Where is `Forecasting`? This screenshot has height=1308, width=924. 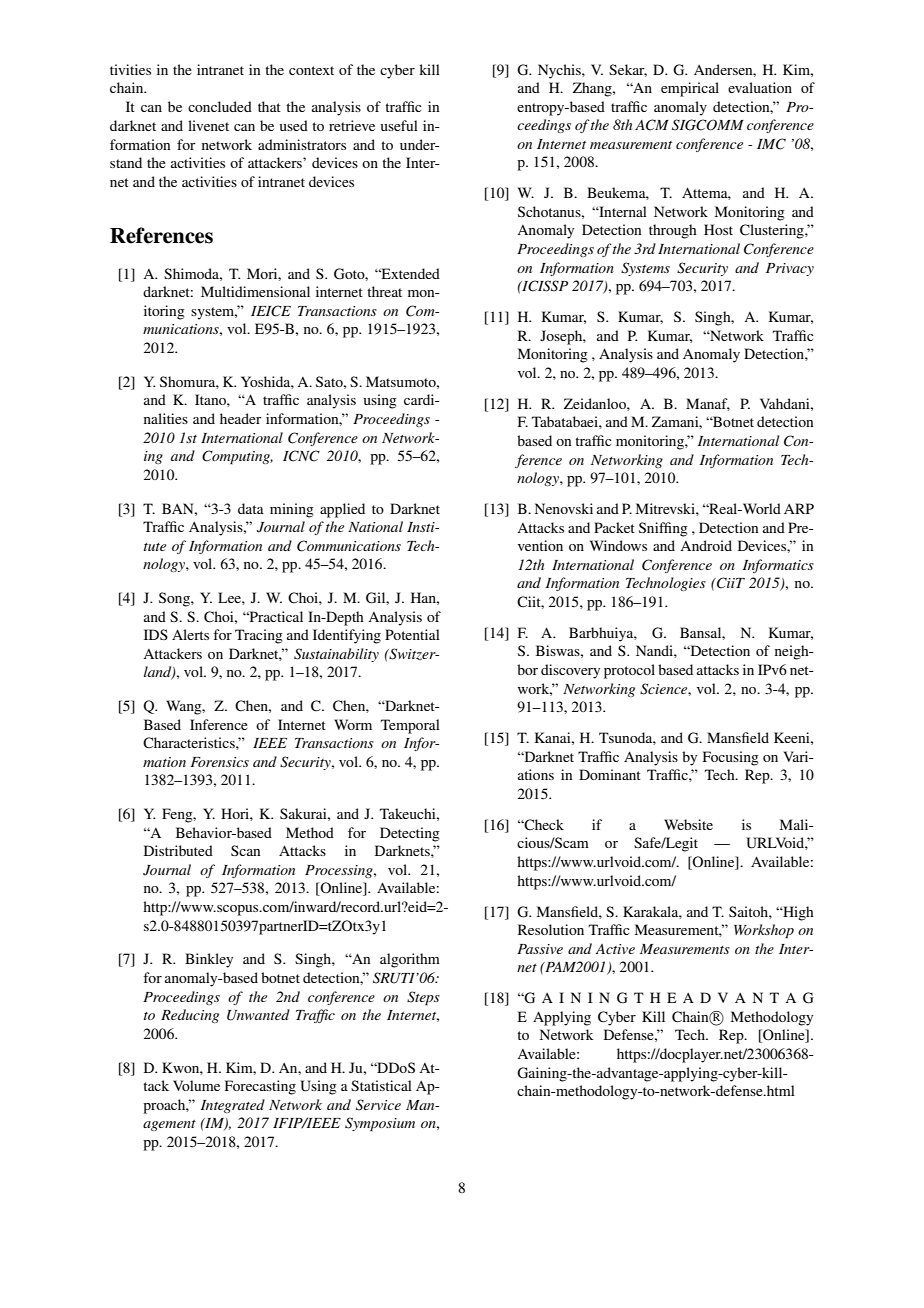
Forecasting is located at coordinates (260, 1087).
